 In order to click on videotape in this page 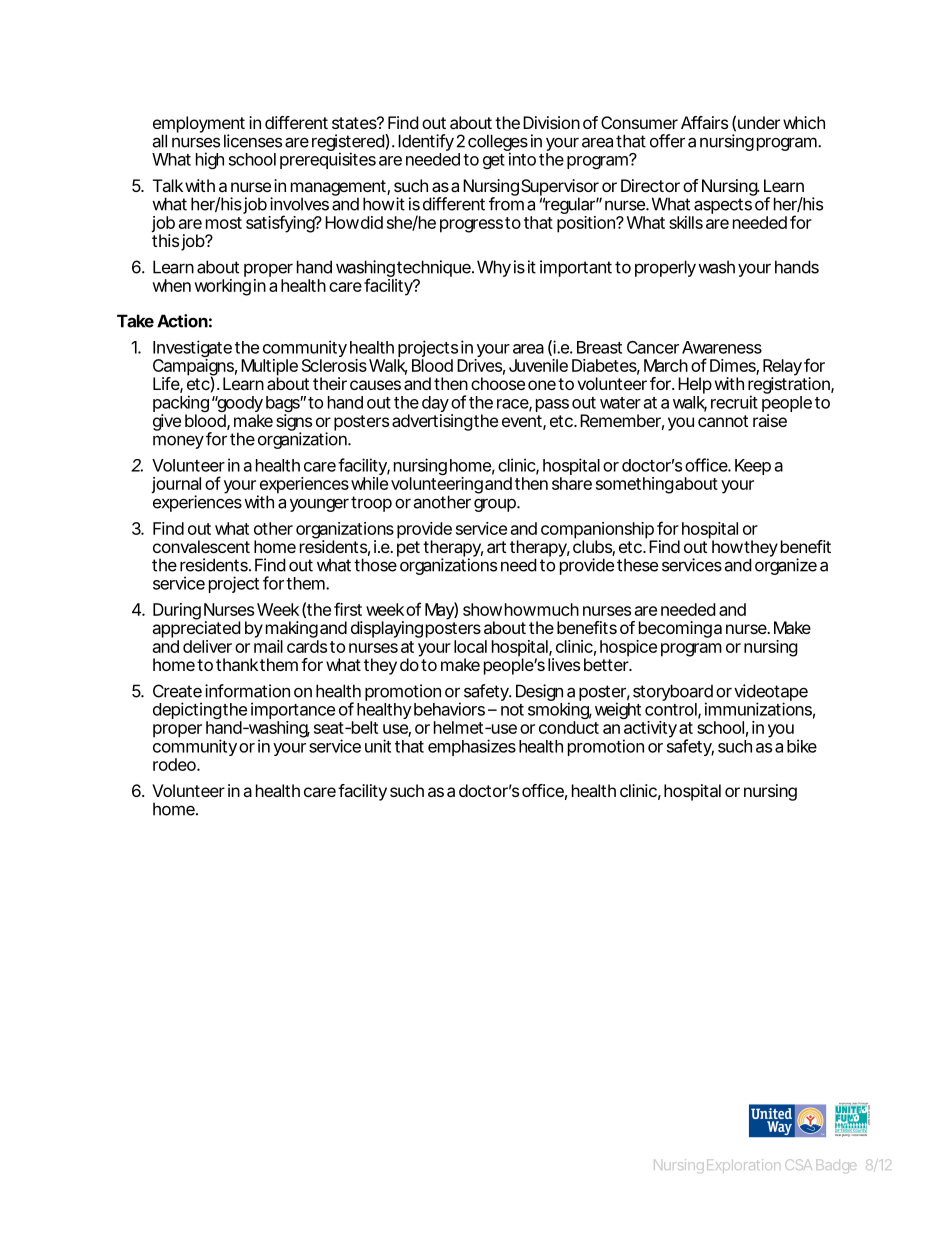, I will do `click(771, 693)`.
